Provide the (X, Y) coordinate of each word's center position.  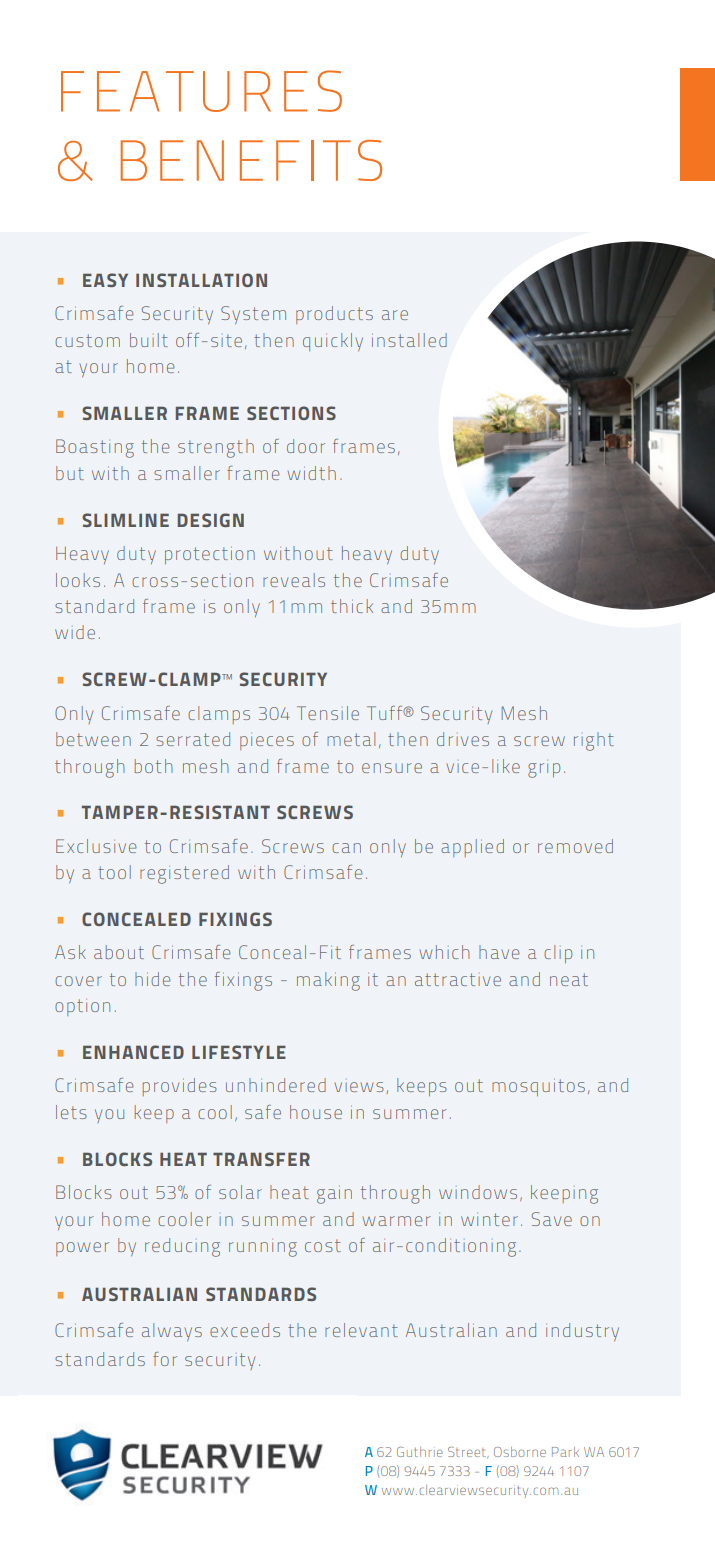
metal (351, 739)
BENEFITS (251, 160)
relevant (361, 1330)
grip (544, 769)
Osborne (520, 1452)
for (165, 1359)
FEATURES (201, 91)
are (395, 315)
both (153, 766)
